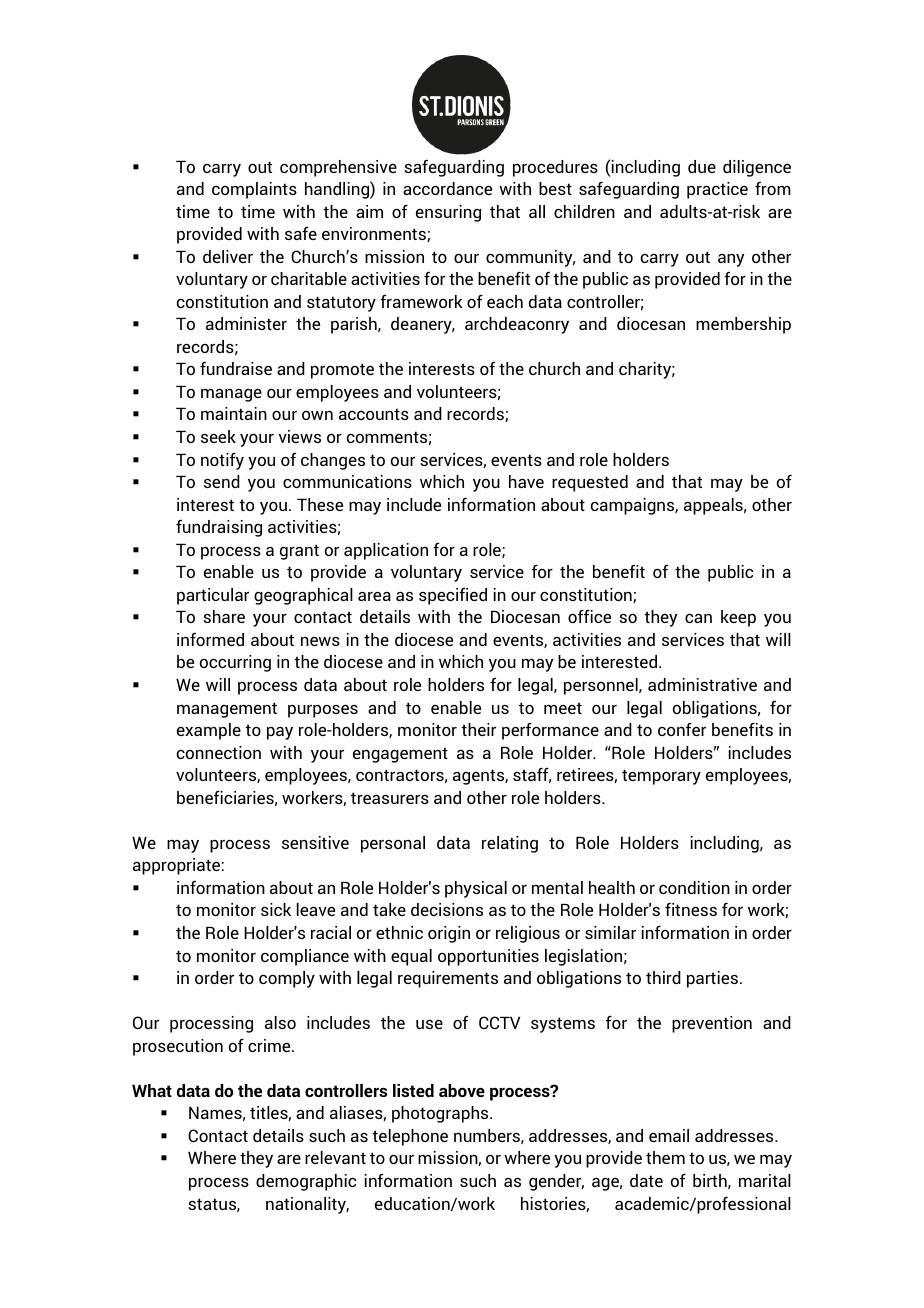 The image size is (924, 1308). What do you see at coordinates (235, 663) in the image?
I see `occurring` at bounding box center [235, 663].
